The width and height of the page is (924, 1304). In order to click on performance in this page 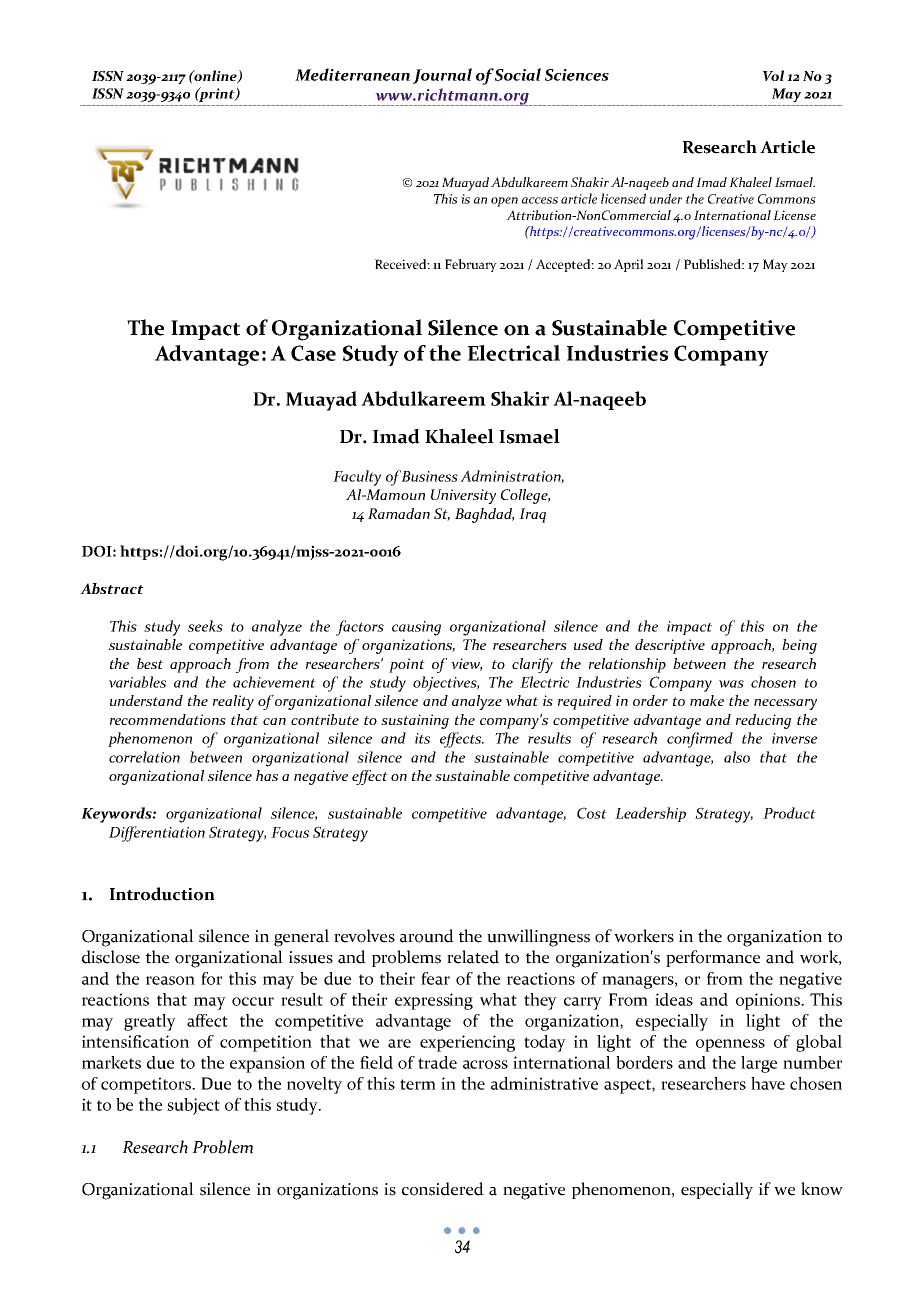, I will do `click(713, 958)`.
